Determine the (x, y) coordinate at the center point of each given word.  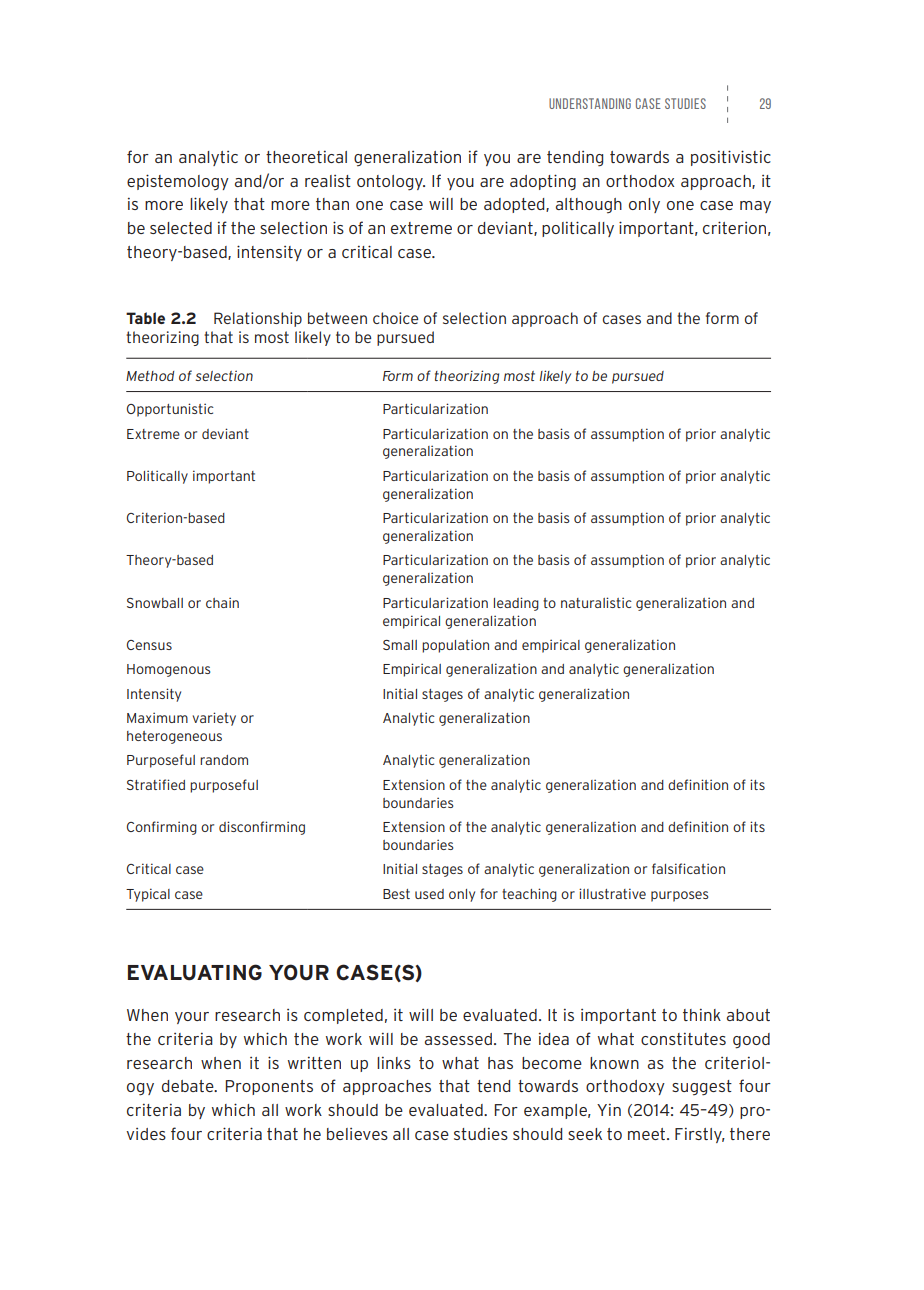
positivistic (731, 158)
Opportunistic (170, 410)
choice (395, 318)
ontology (391, 183)
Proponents (269, 1087)
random (224, 760)
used (429, 894)
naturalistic (596, 602)
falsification (688, 868)
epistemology (178, 182)
